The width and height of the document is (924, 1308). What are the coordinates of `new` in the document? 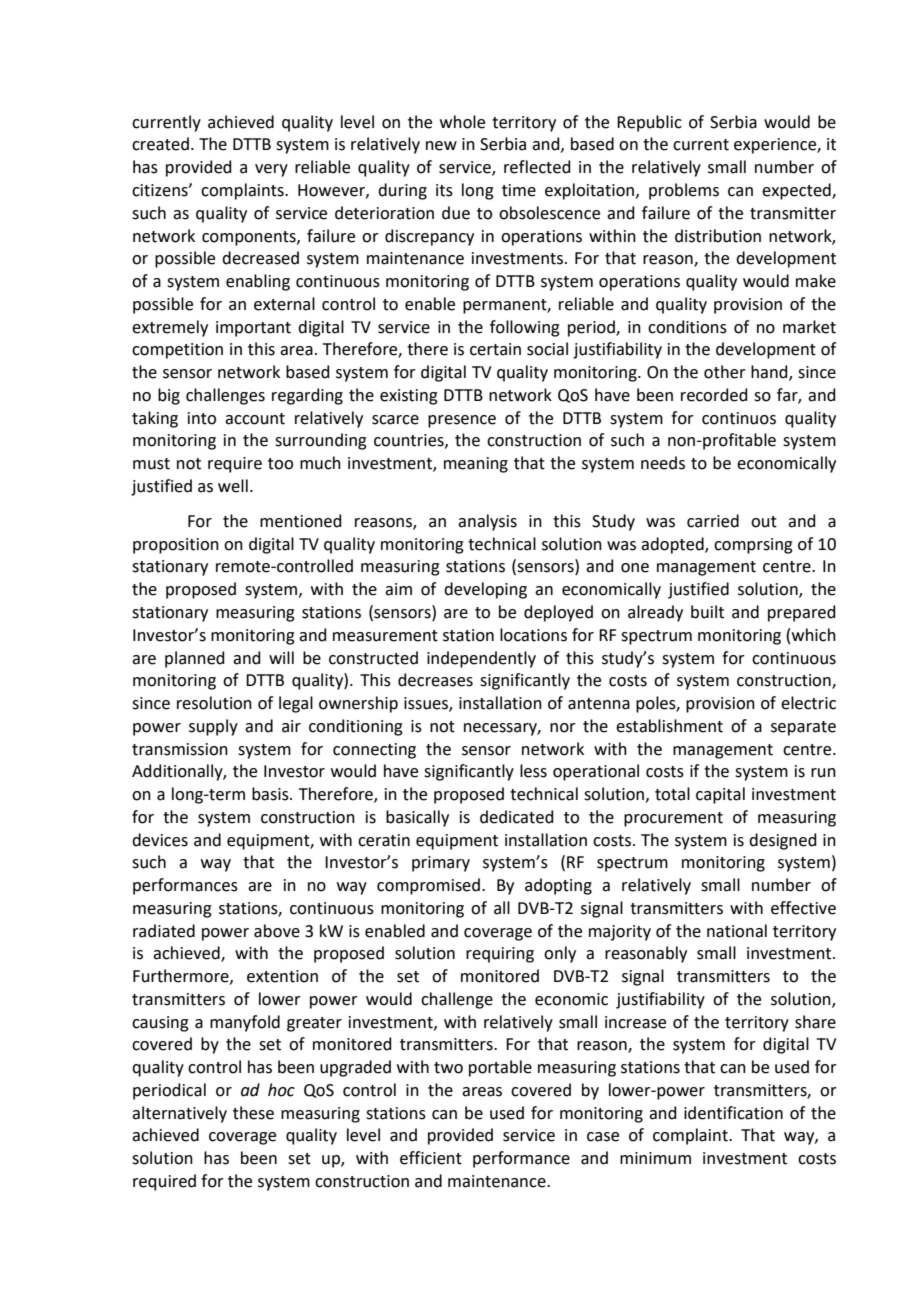 It's located at (441, 146).
